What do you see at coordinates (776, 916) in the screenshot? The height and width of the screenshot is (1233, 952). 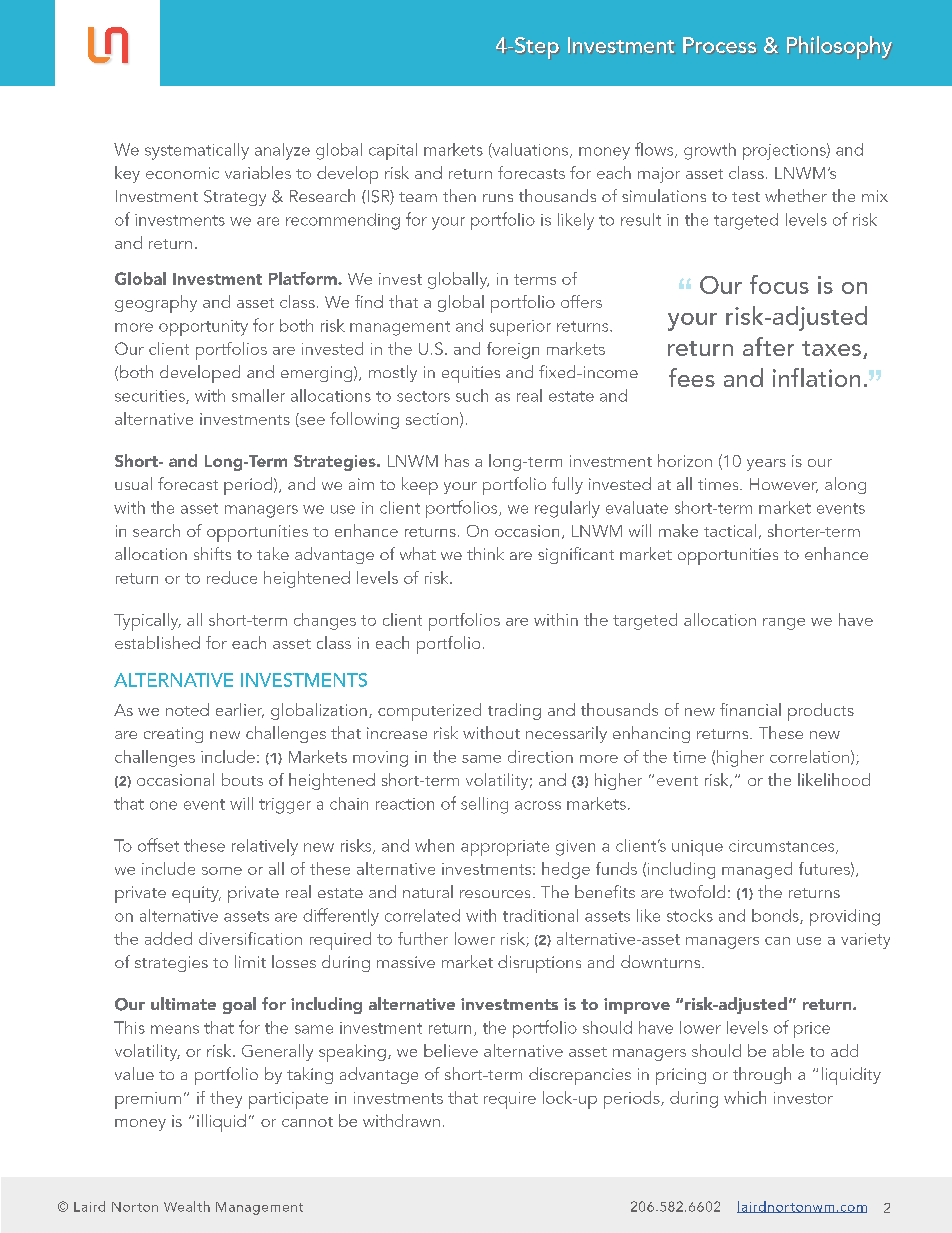 I see `bonds` at bounding box center [776, 916].
